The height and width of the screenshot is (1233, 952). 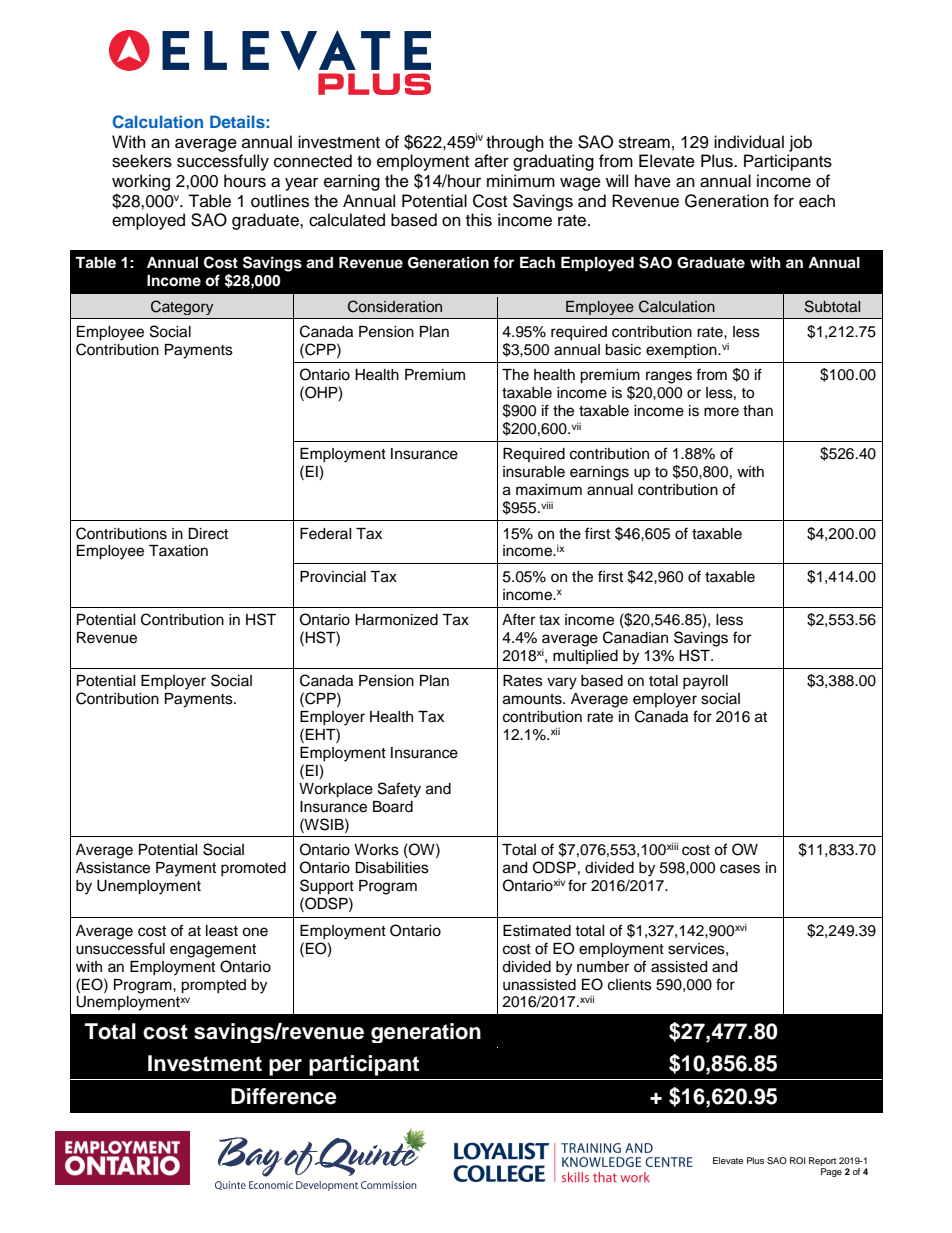 What do you see at coordinates (223, 162) in the screenshot?
I see `successfully` at bounding box center [223, 162].
